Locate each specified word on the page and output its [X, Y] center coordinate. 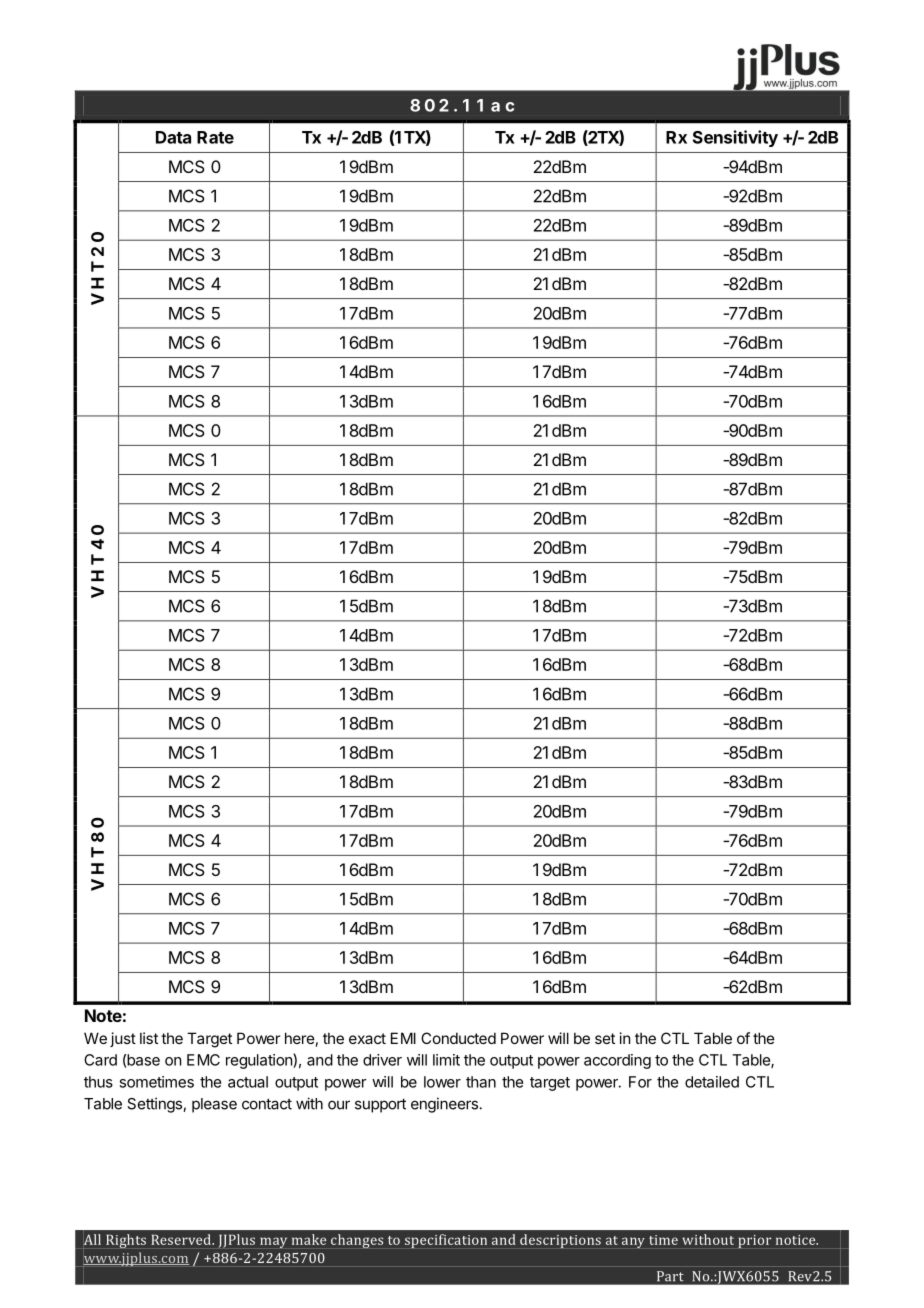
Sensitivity [735, 138]
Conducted [458, 1038]
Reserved [182, 1239]
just [123, 1039]
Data [173, 137]
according [617, 1061]
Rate [215, 137]
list [149, 1038]
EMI [403, 1038]
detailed [712, 1082]
